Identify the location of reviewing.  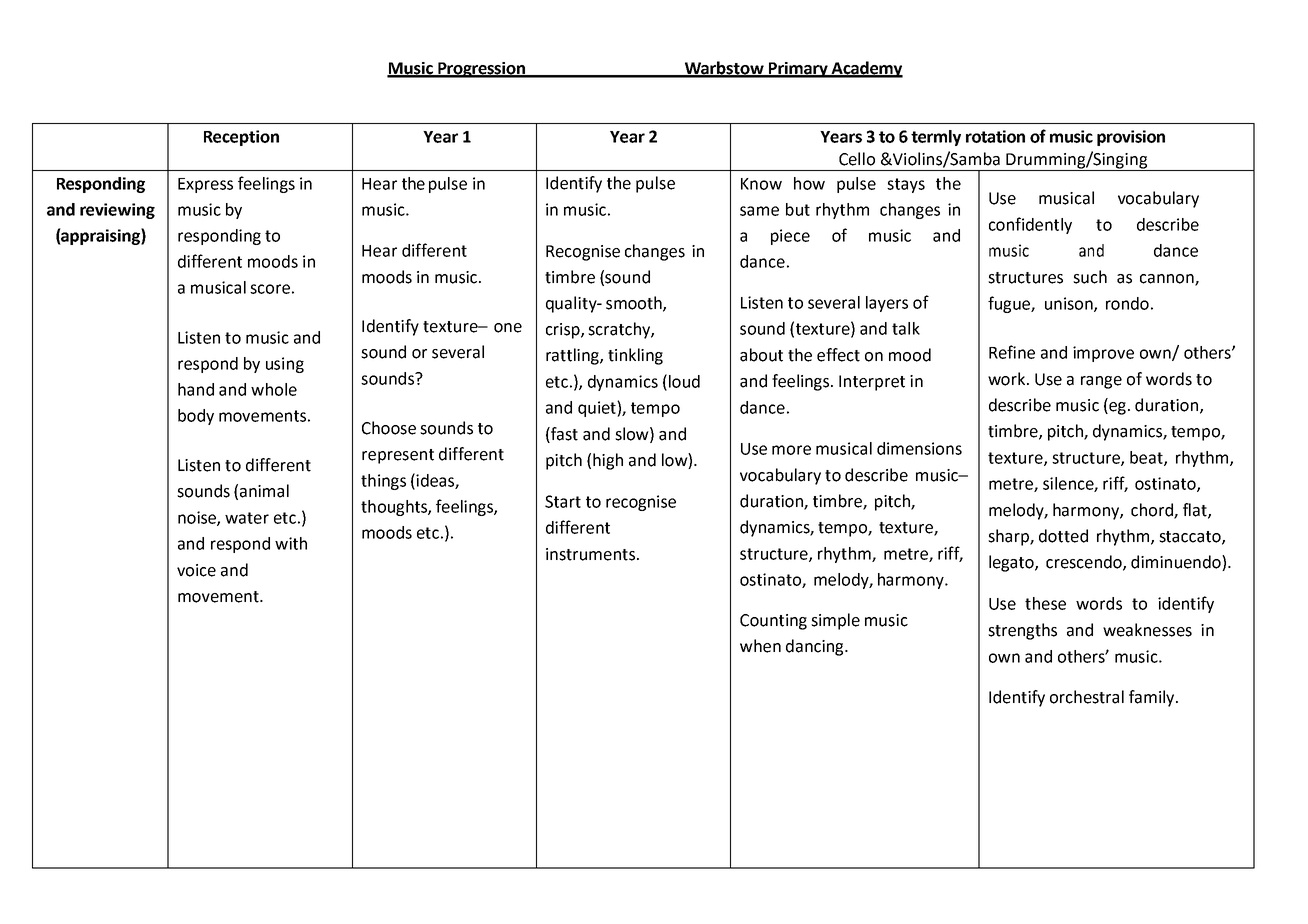
(117, 211).
